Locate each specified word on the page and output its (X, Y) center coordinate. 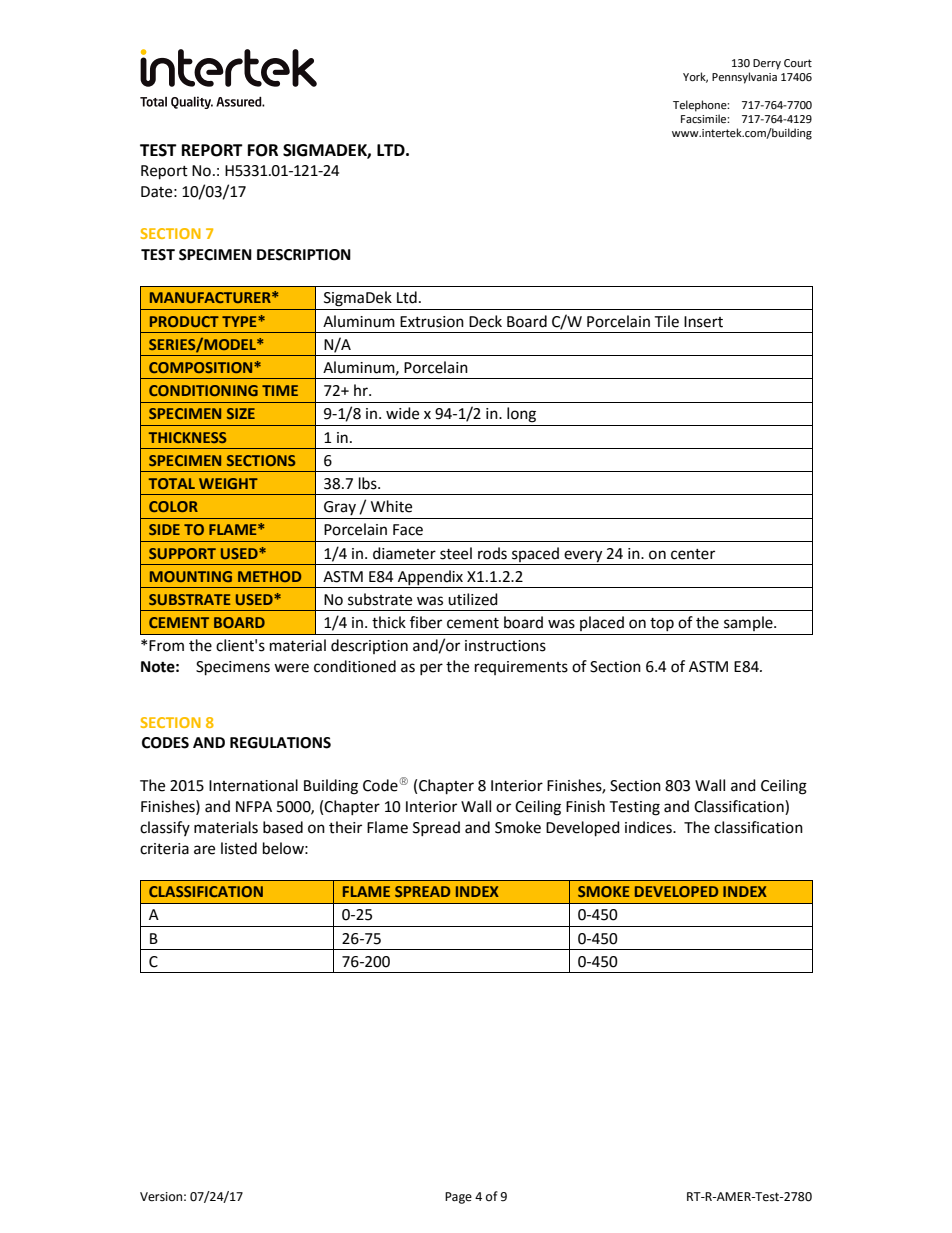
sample (749, 623)
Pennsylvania (744, 78)
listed (239, 848)
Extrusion (432, 322)
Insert (703, 322)
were (291, 668)
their (345, 827)
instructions (505, 646)
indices (649, 827)
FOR (263, 150)
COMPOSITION (202, 367)
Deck (485, 321)
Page (458, 1198)
